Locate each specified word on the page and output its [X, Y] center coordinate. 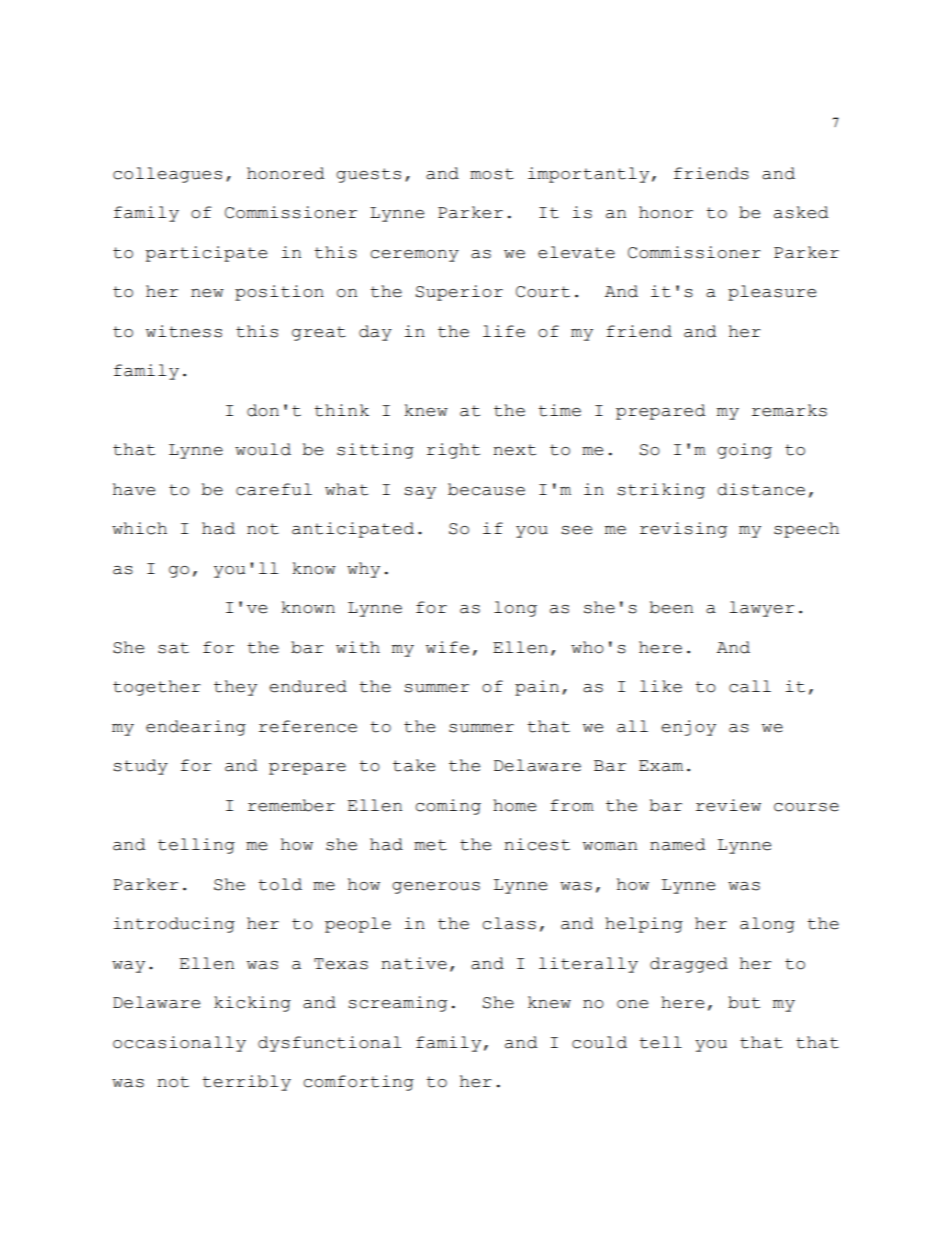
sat [173, 648]
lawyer [761, 609]
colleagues [167, 175]
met [430, 845]
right [453, 451]
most [492, 174]
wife [447, 647]
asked [801, 212]
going [744, 451]
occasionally [179, 1044]
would [263, 449]
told [280, 884]
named [677, 844]
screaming [397, 1004]
